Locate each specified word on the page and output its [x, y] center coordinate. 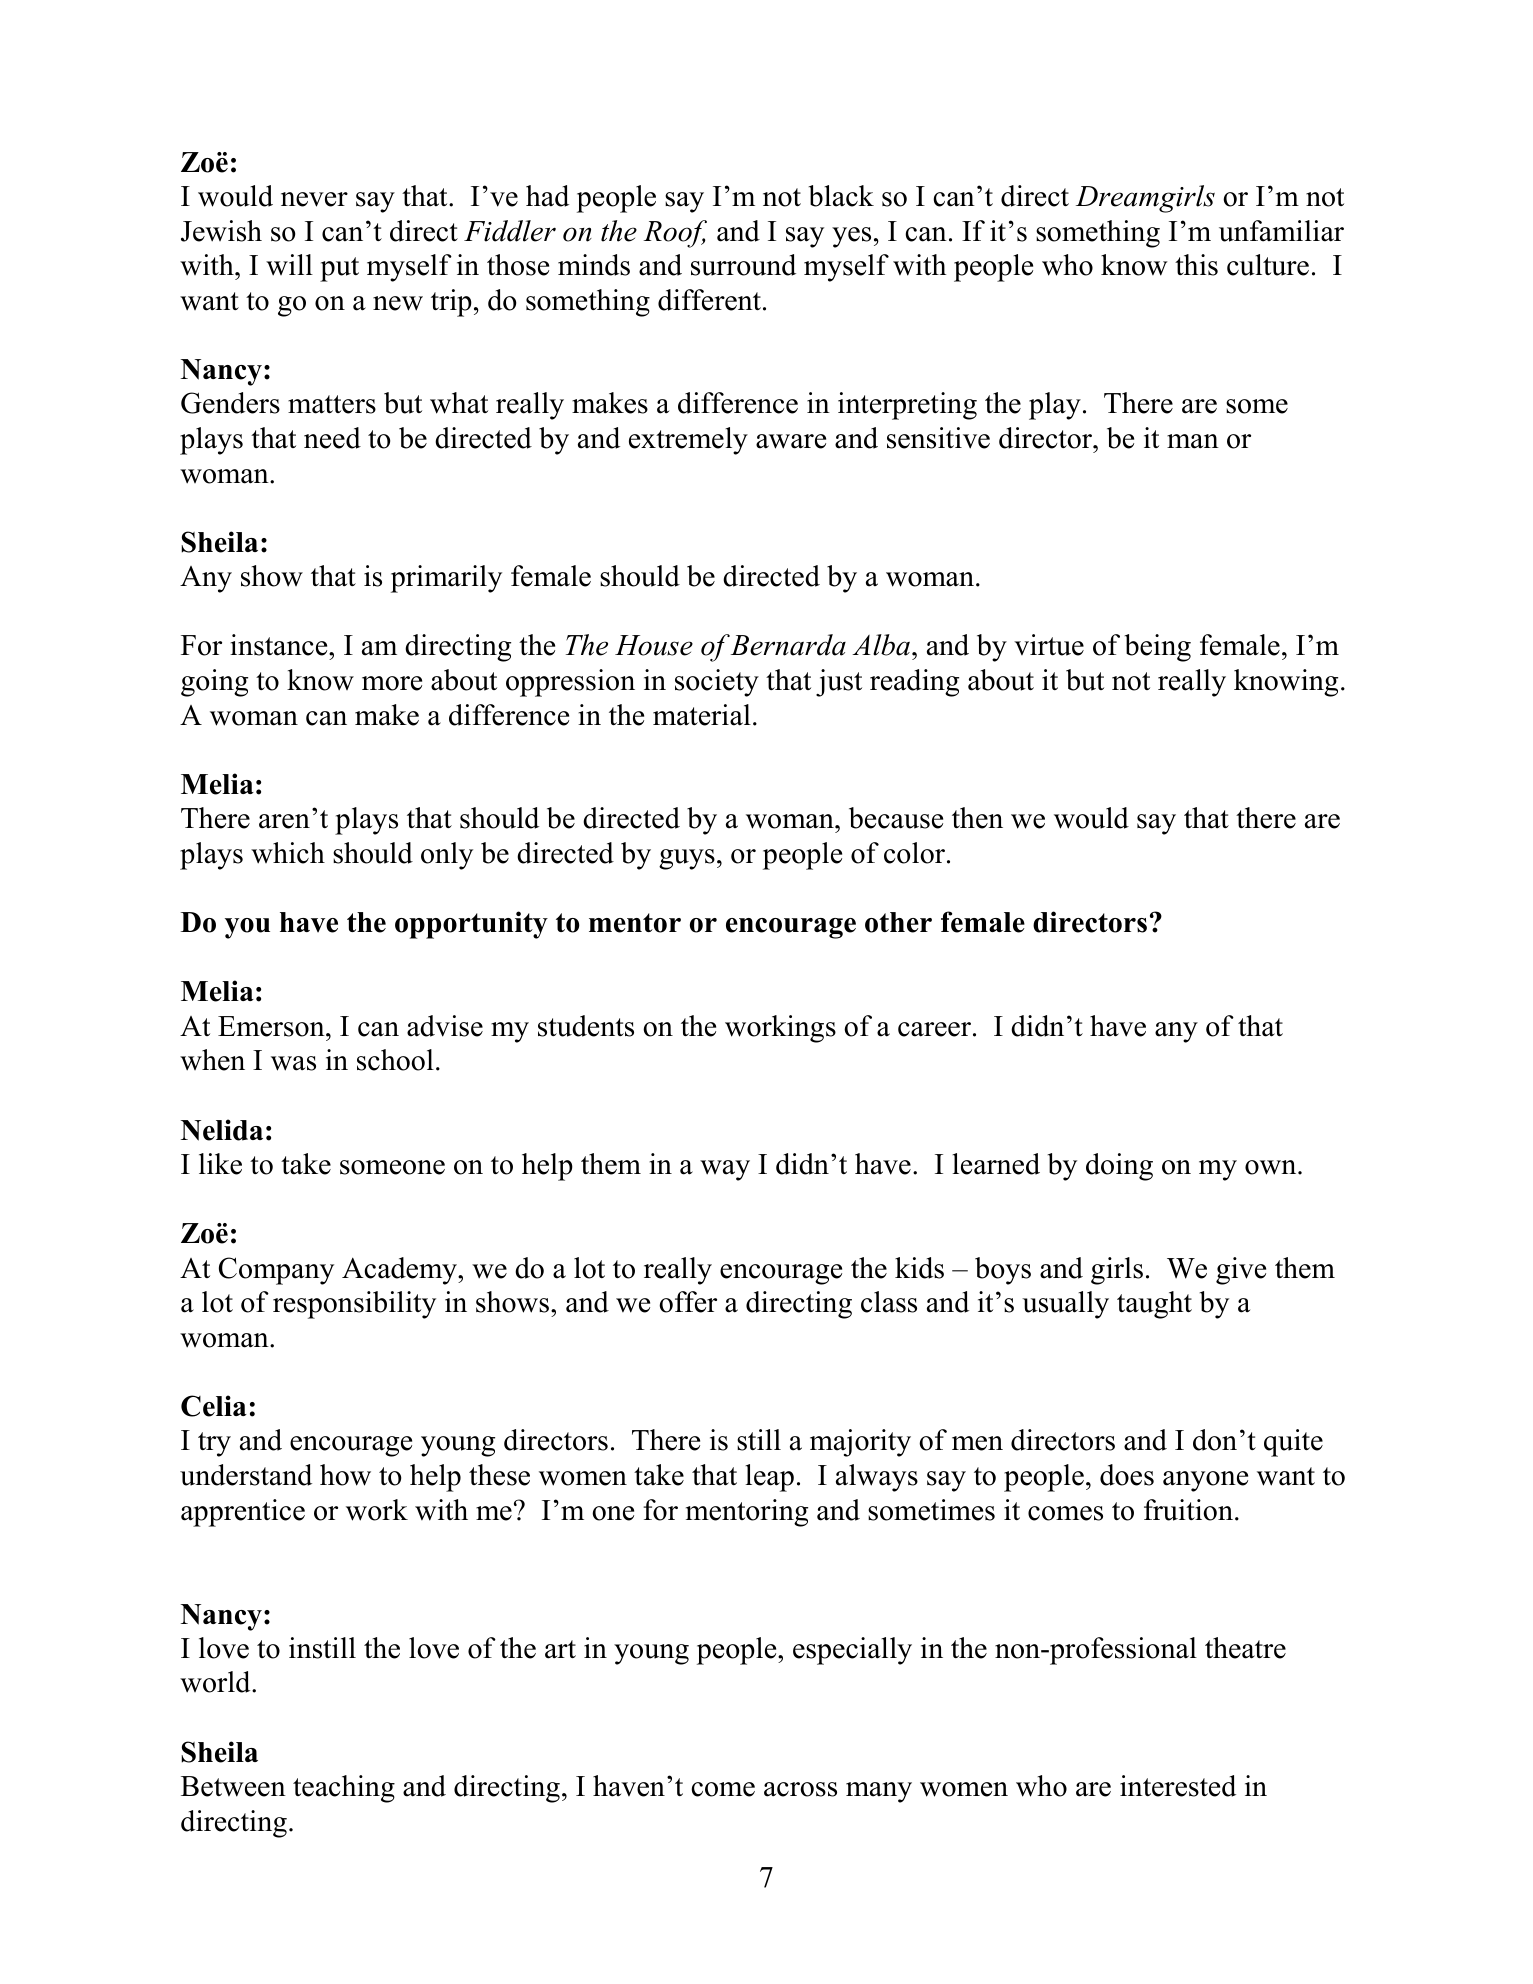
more [392, 683]
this [1196, 265]
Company [276, 1271]
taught [1154, 1305]
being [1158, 648]
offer [688, 1302]
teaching [344, 1789]
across [800, 1789]
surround [743, 265]
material [702, 715]
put [339, 269]
